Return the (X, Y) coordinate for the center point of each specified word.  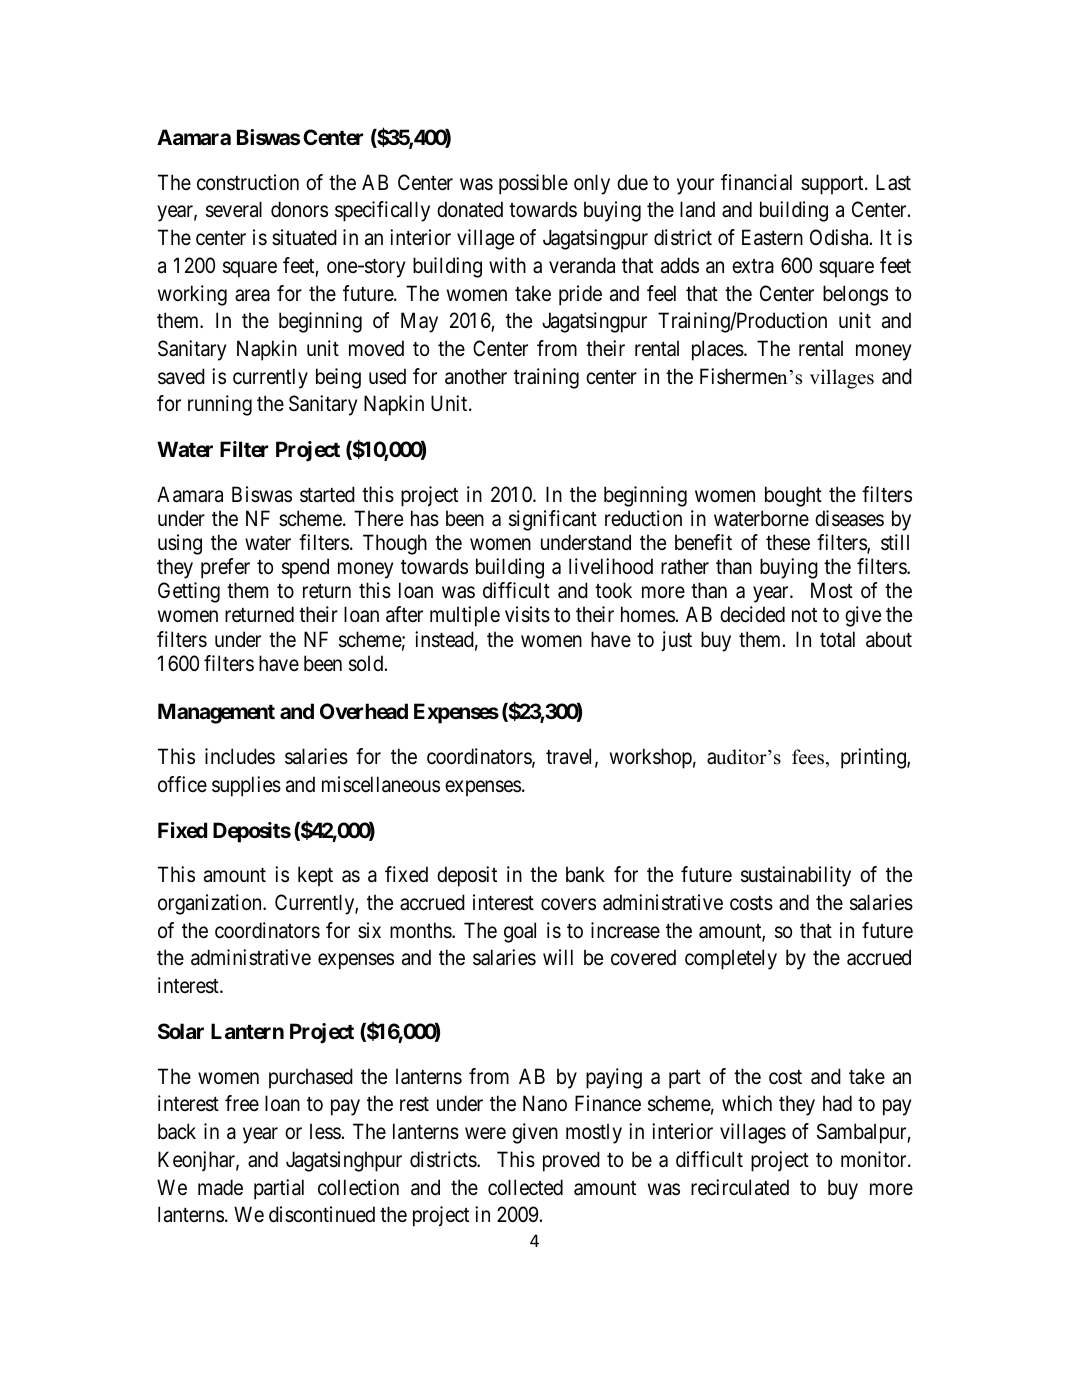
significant (553, 520)
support (833, 185)
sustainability (796, 876)
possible (533, 184)
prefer (225, 568)
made (220, 1187)
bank (585, 874)
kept (315, 876)
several (234, 209)
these (788, 542)
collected (525, 1187)
